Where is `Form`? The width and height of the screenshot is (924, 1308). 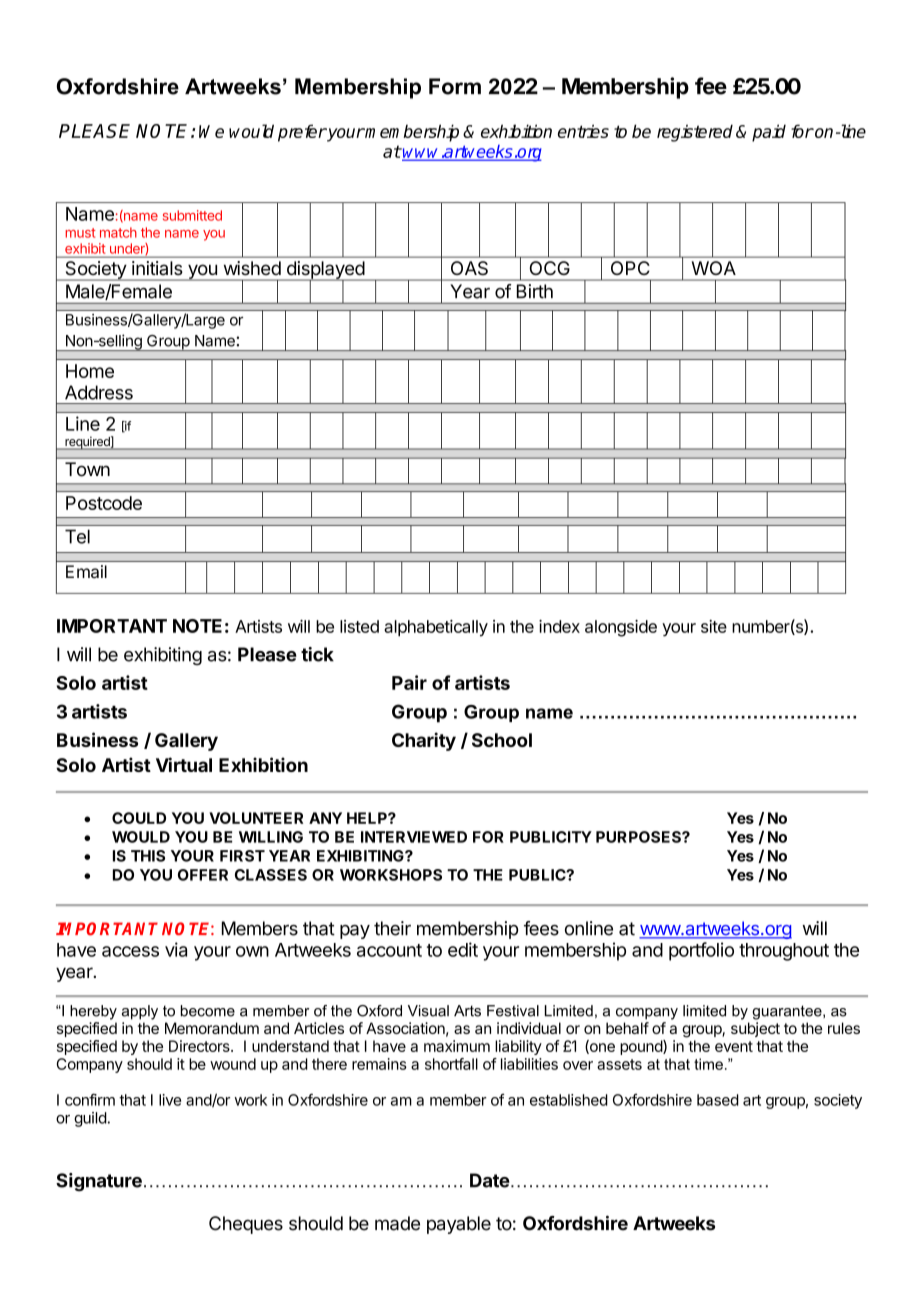
Form is located at coordinates (455, 86).
